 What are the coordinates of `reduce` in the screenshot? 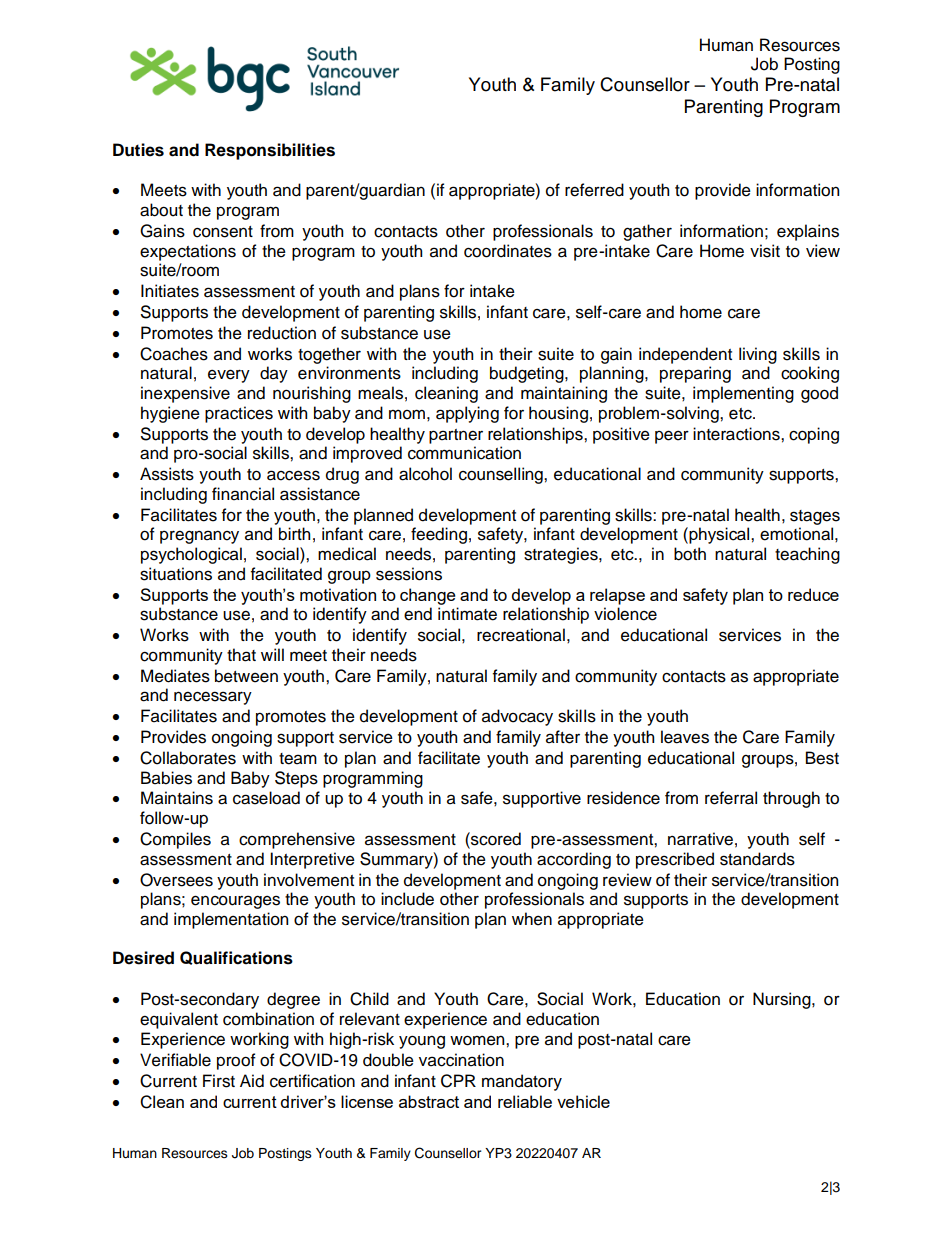 It's located at (813, 594).
